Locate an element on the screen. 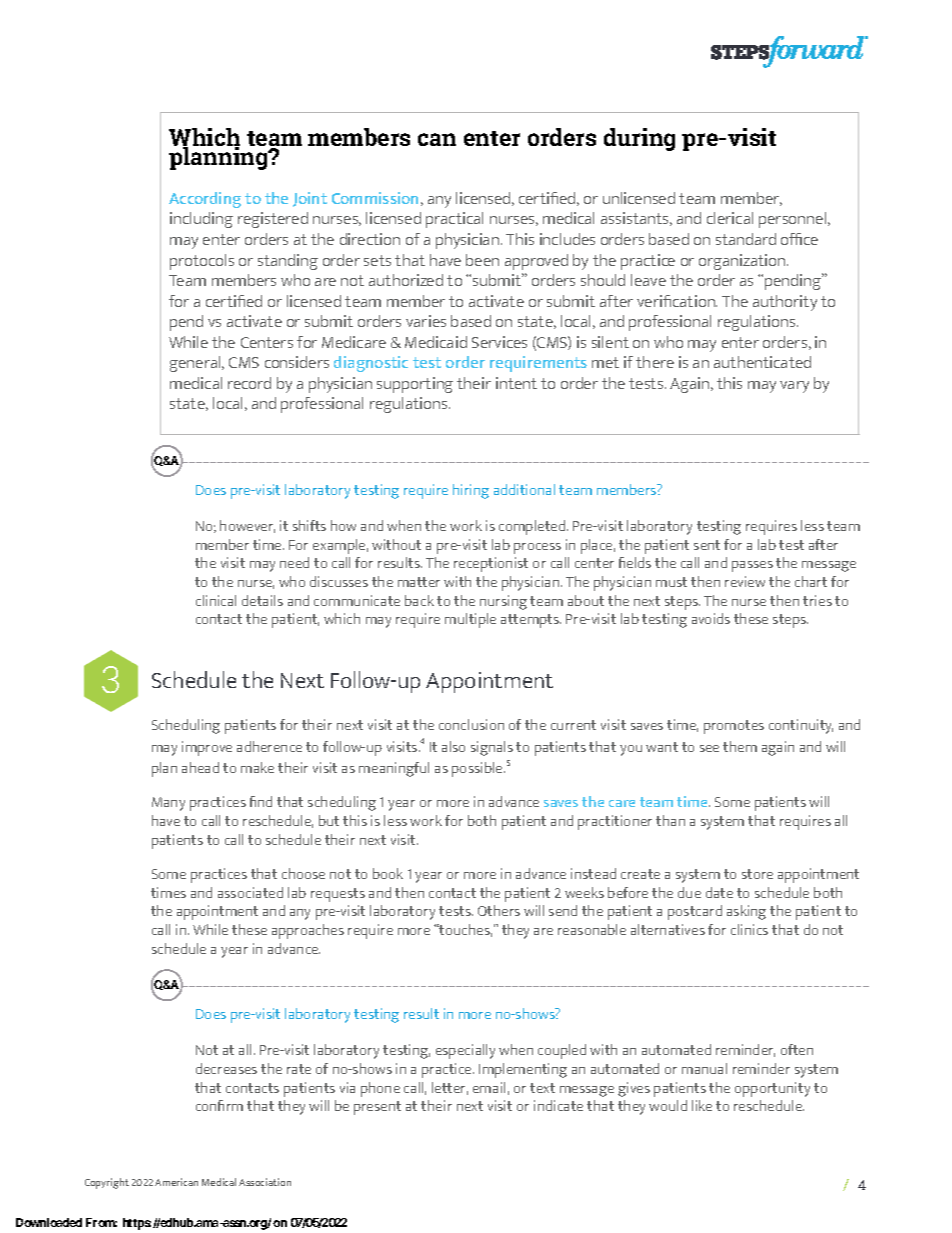 Image resolution: width=952 pixels, height=1233 pixels. clerical is located at coordinates (730, 218).
